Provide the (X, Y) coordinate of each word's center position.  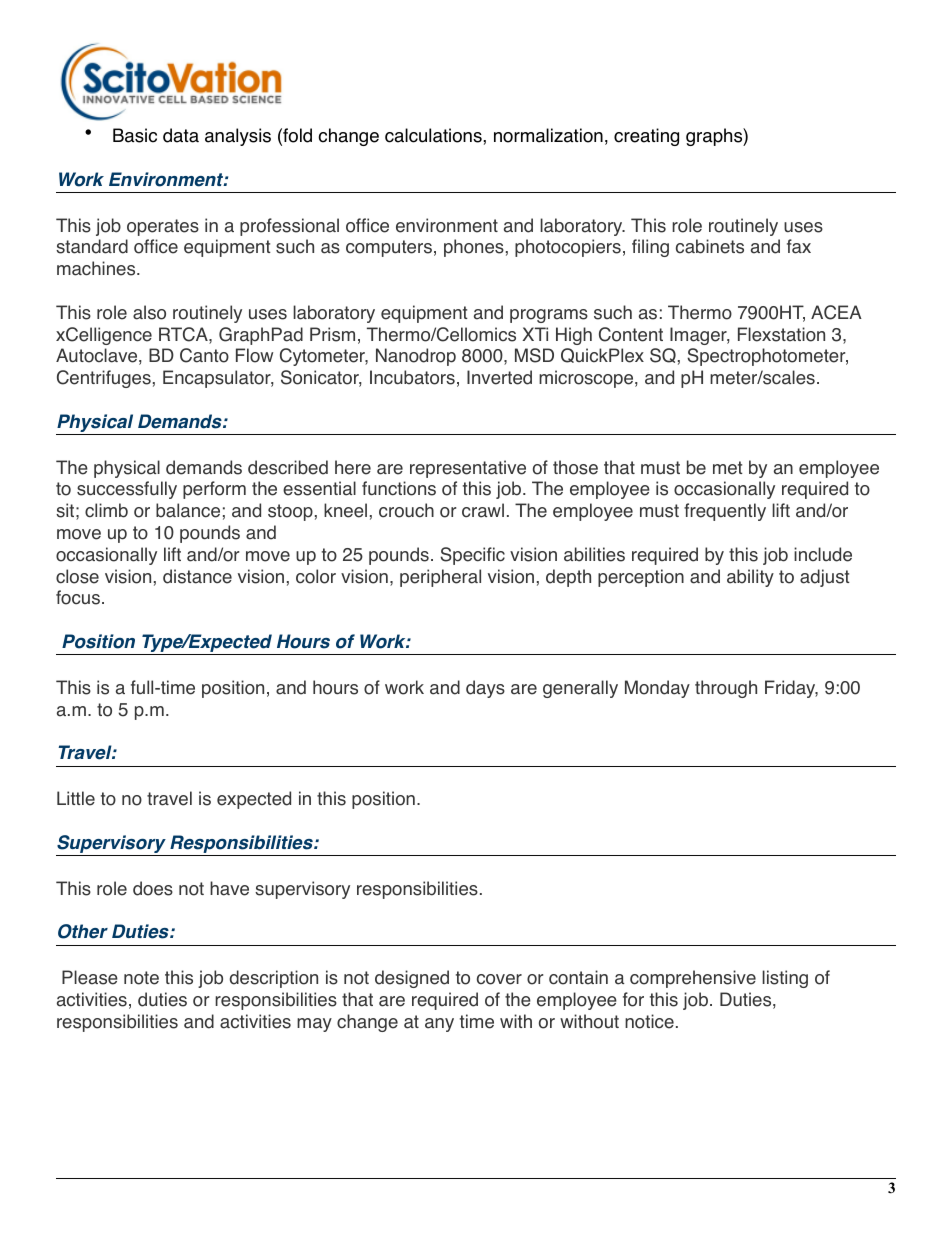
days (485, 689)
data (181, 135)
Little (76, 798)
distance (197, 576)
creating (646, 137)
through (726, 689)
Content (631, 334)
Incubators (412, 377)
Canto (204, 355)
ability (750, 578)
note (141, 978)
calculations (434, 135)
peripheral (440, 578)
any (439, 1025)
